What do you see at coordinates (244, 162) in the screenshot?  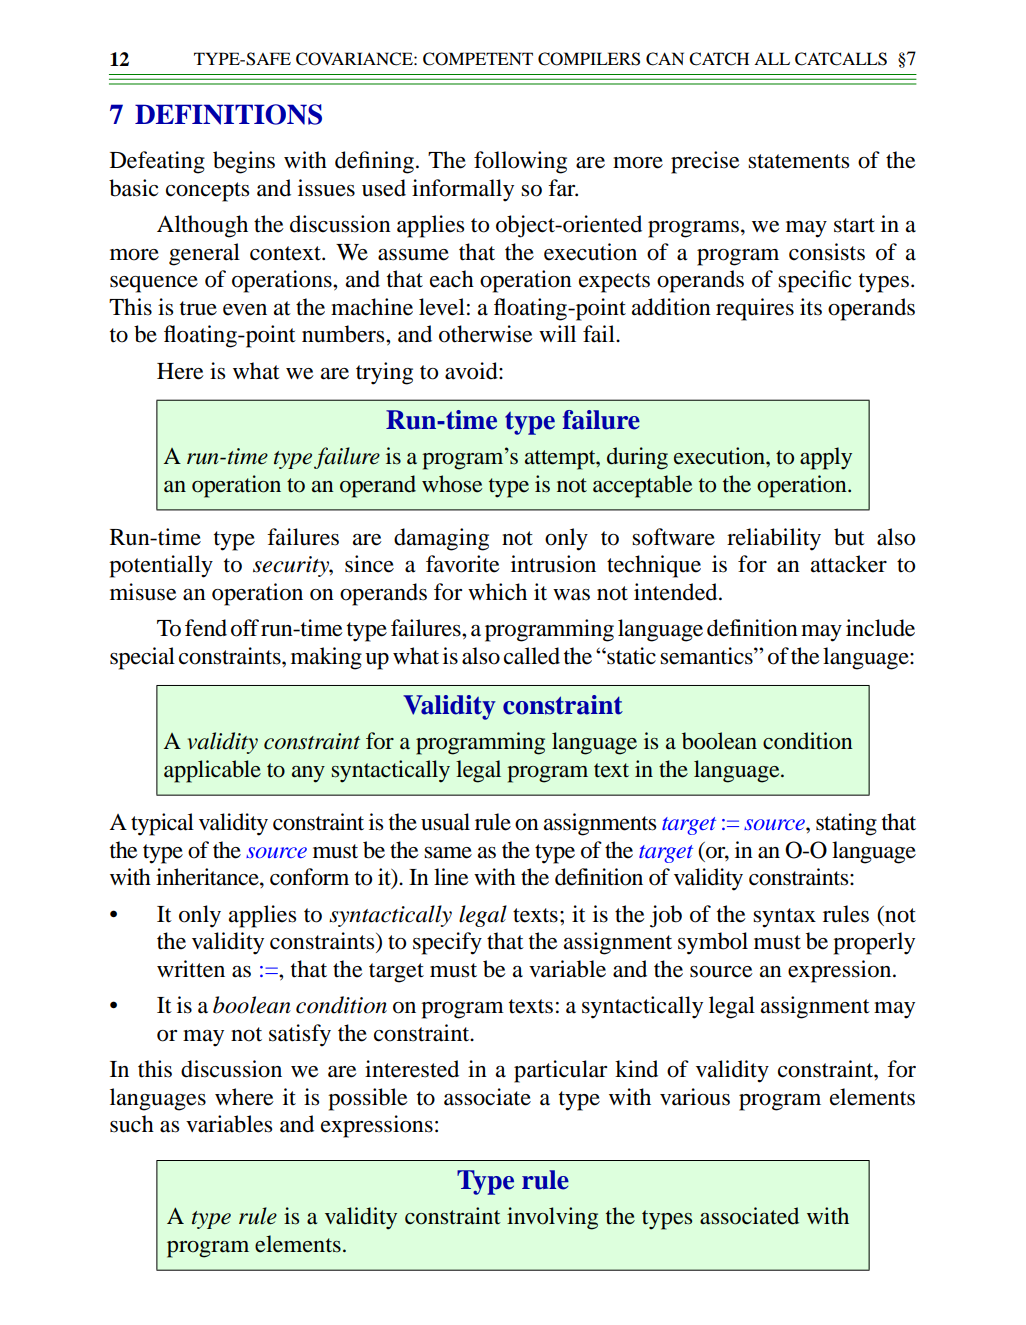 I see `begins` at bounding box center [244, 162].
